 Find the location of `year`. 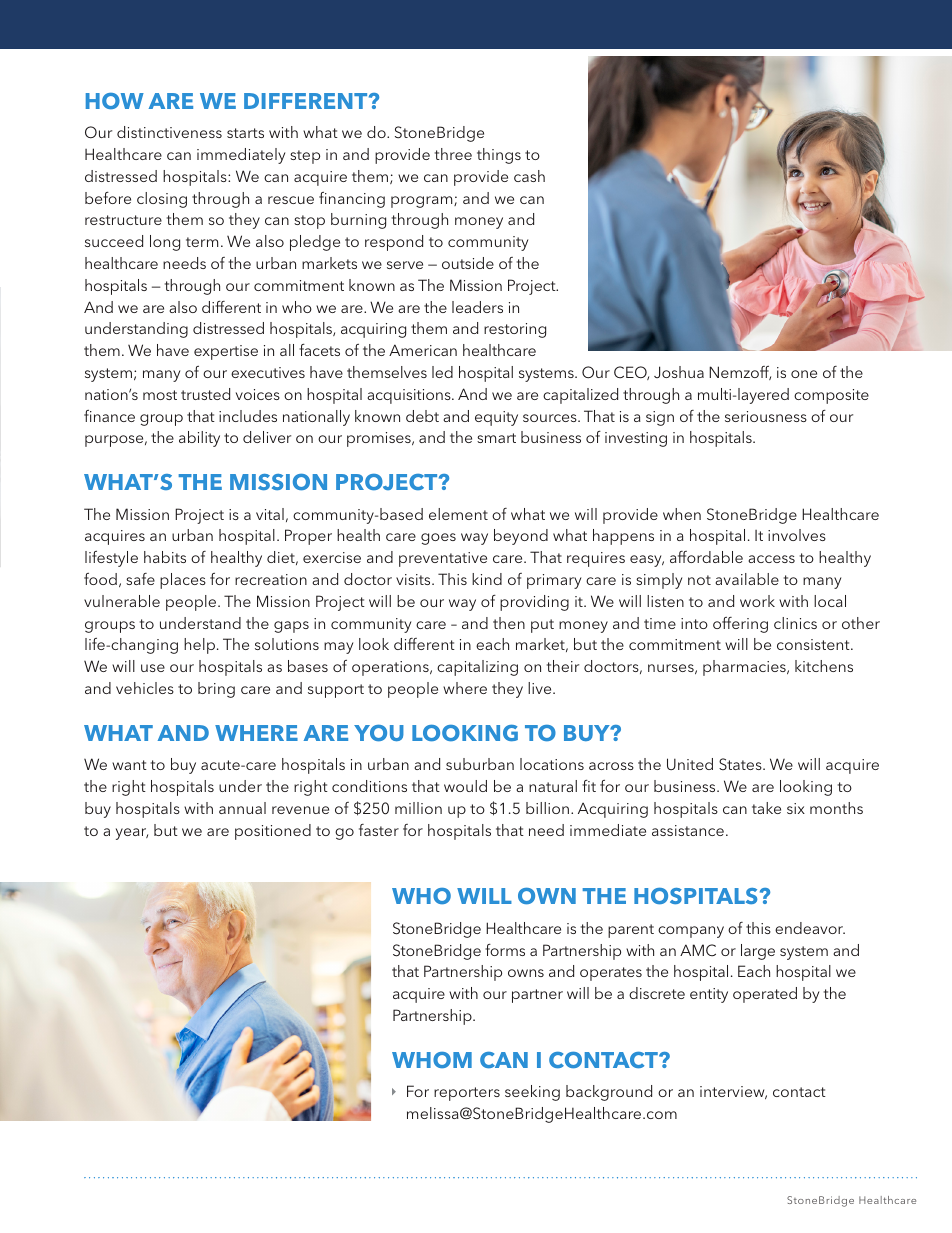

year is located at coordinates (132, 834).
